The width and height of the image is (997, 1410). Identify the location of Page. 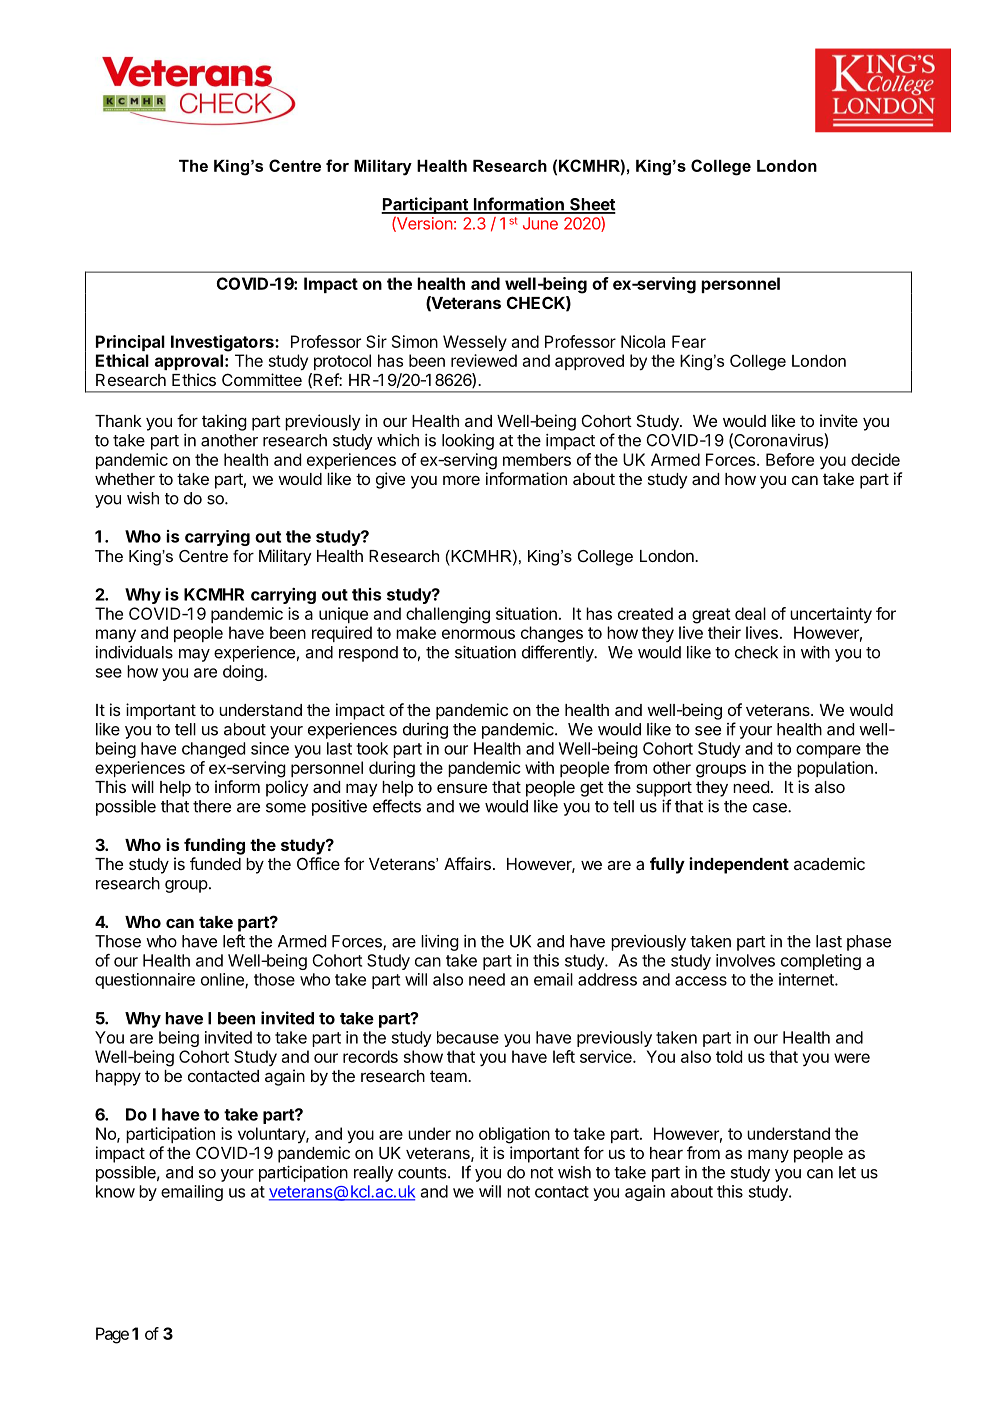
(112, 1335).
